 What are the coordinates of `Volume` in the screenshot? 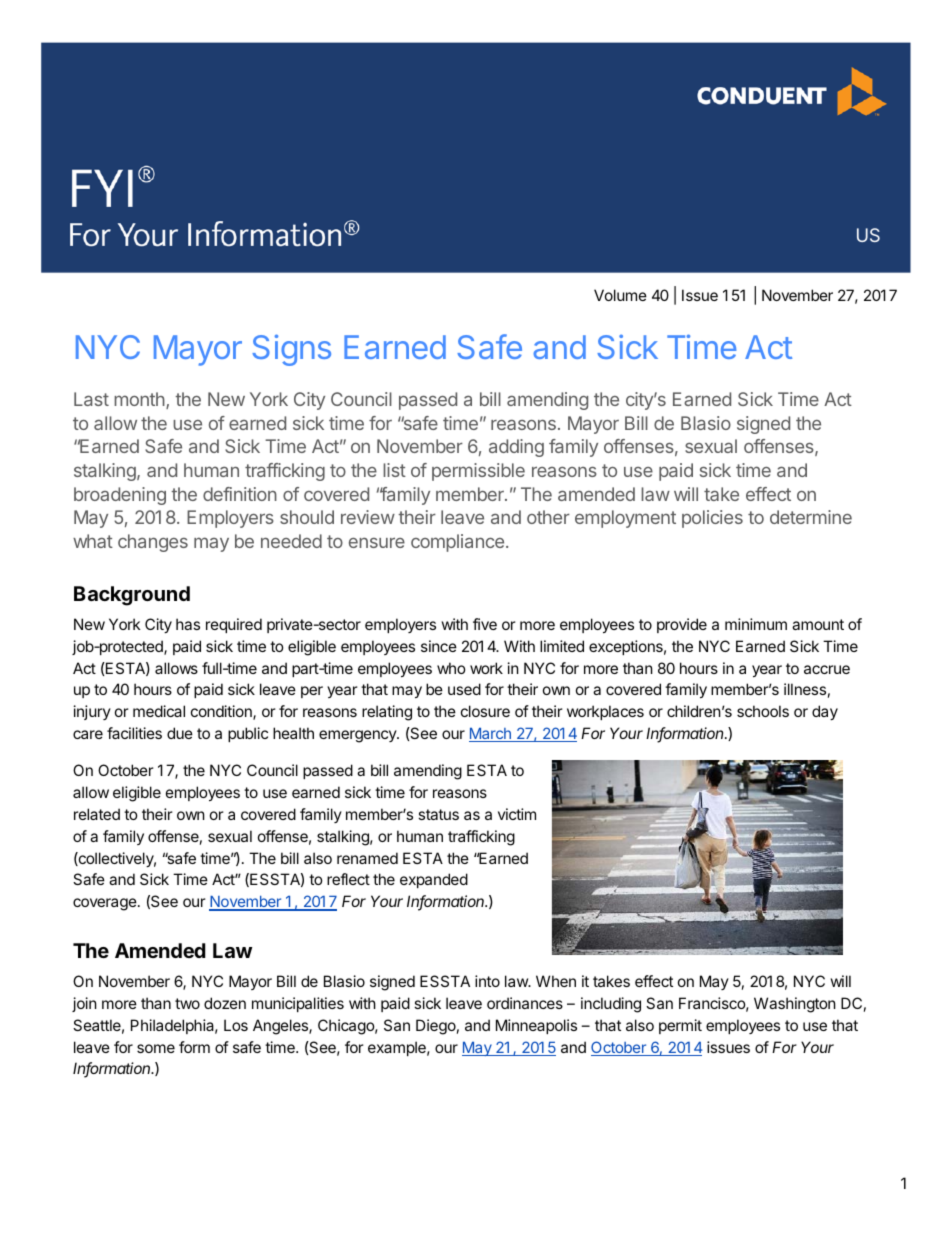 It's located at (620, 295).
